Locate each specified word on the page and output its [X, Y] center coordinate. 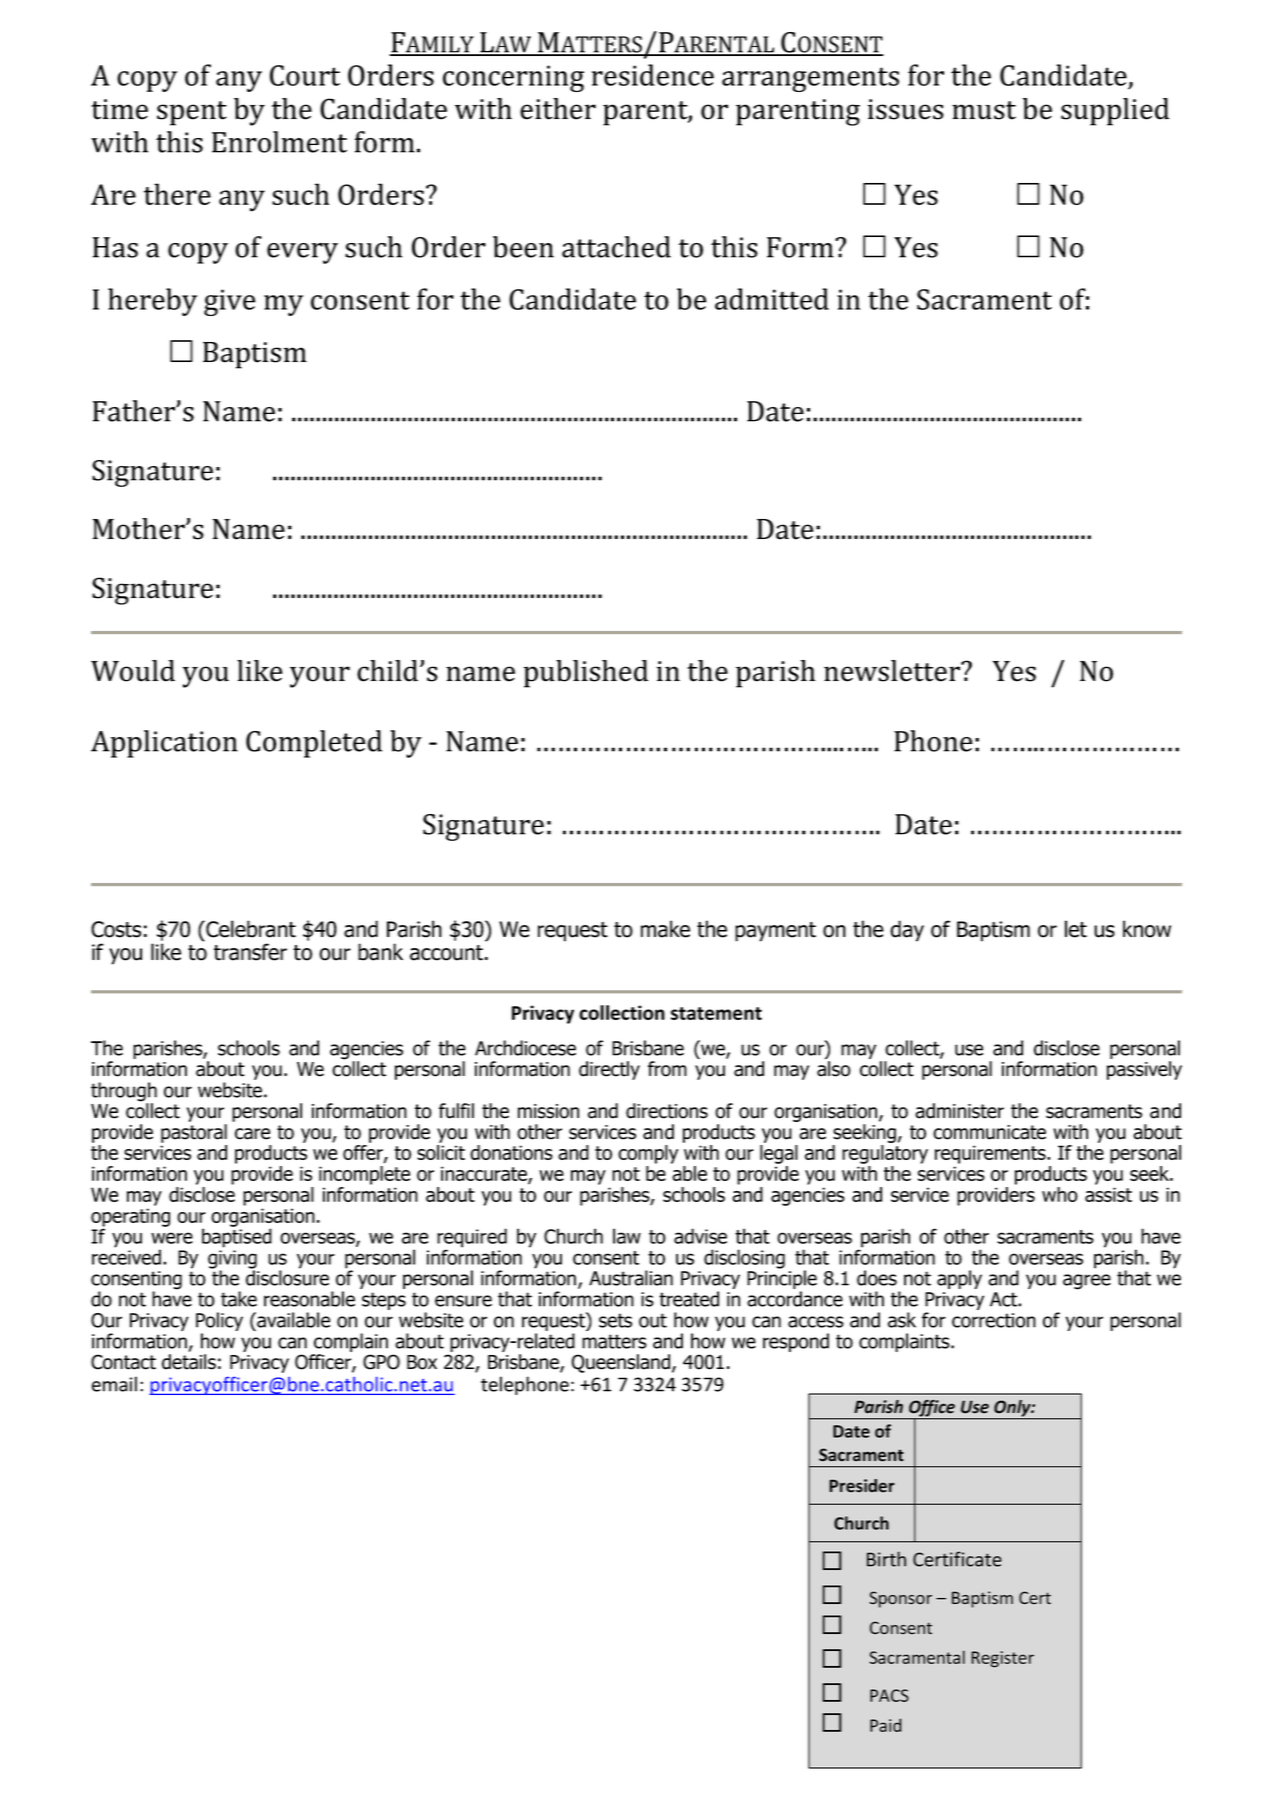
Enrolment [279, 142]
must [984, 110]
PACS [889, 1695]
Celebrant [250, 929]
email [114, 1384]
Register [1002, 1659]
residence [653, 75]
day [907, 931]
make [665, 929]
